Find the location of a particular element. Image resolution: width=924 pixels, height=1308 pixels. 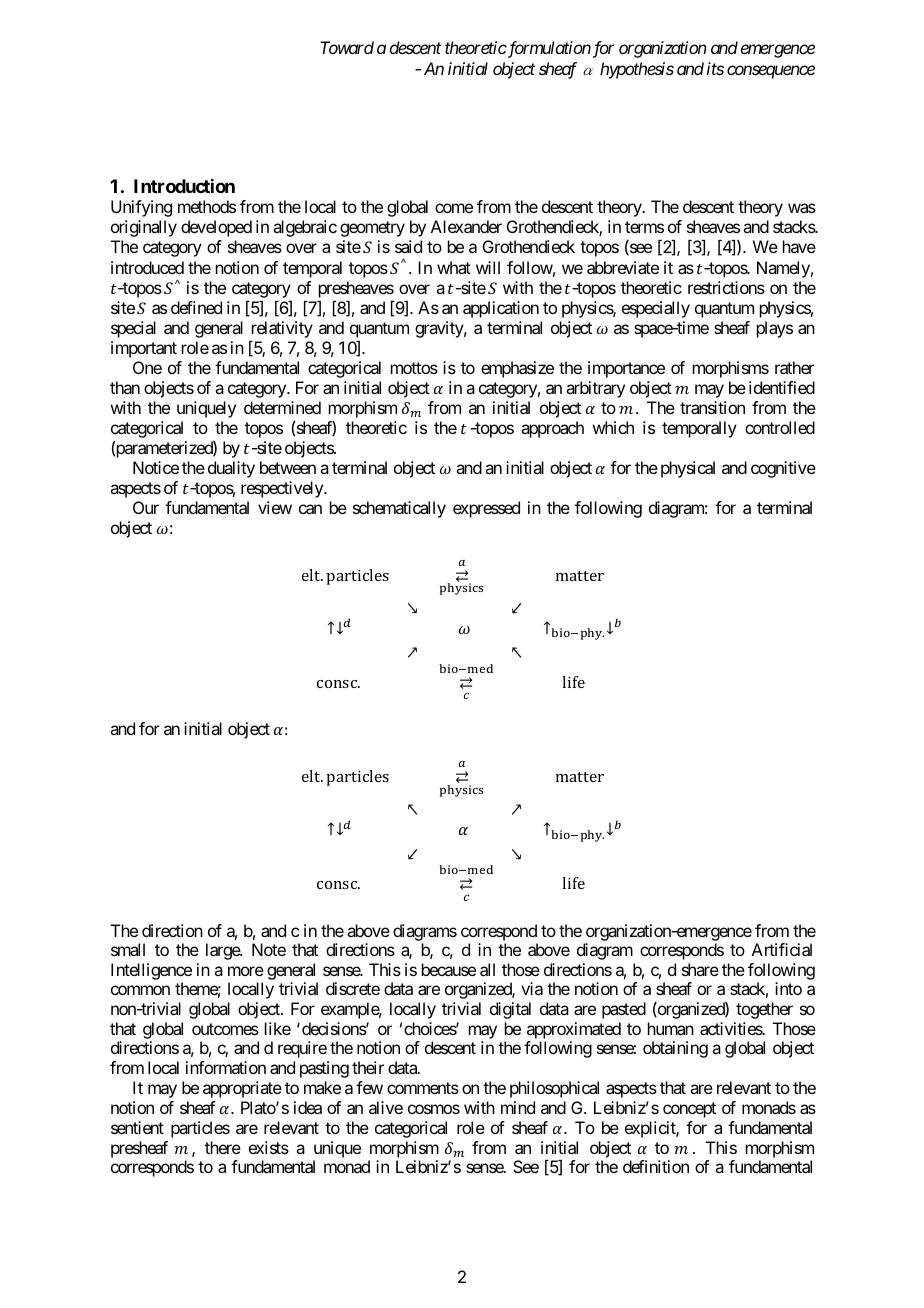

expressed is located at coordinates (486, 509).
